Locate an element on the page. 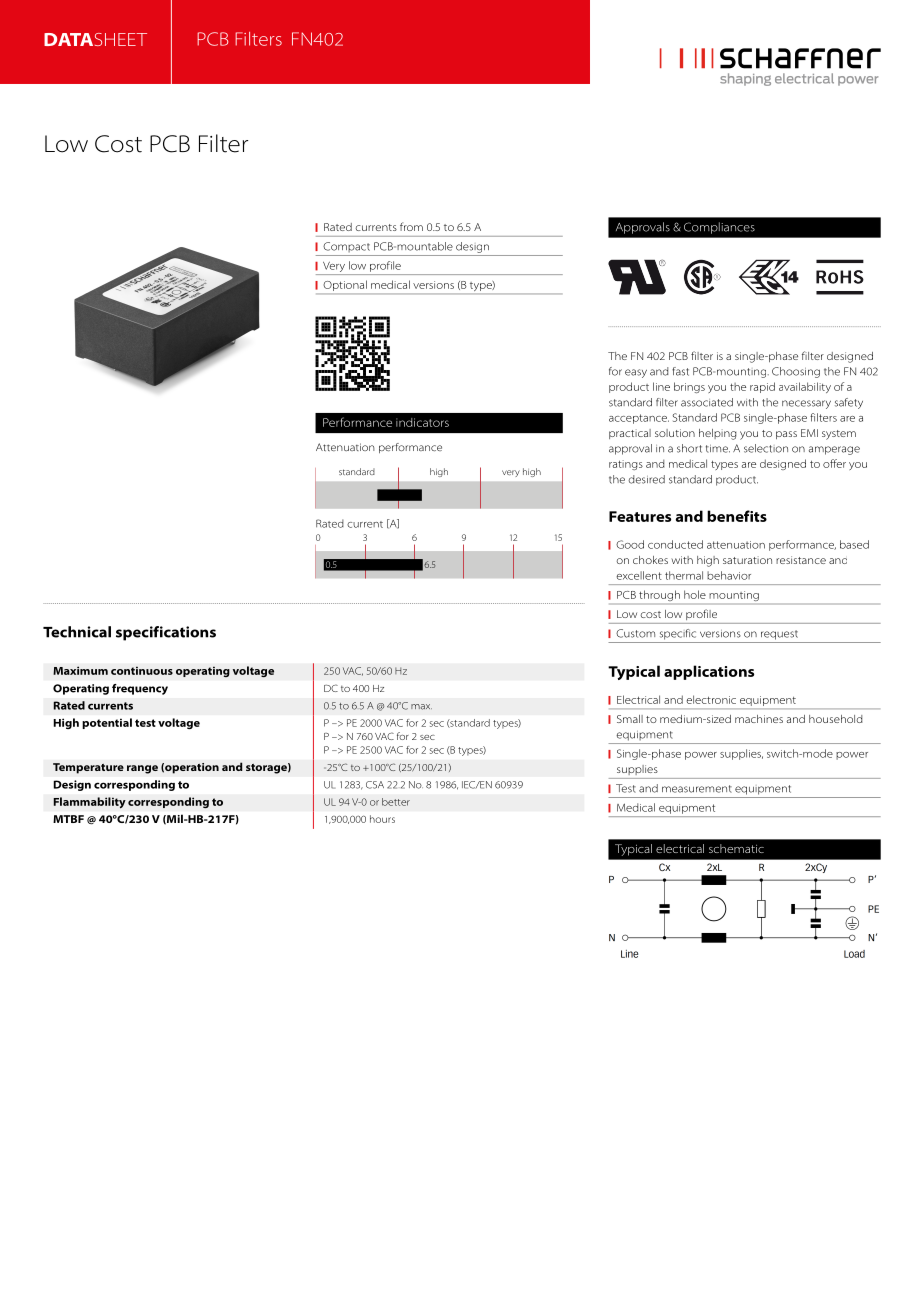 The image size is (924, 1308). Flammability is located at coordinates (89, 803).
